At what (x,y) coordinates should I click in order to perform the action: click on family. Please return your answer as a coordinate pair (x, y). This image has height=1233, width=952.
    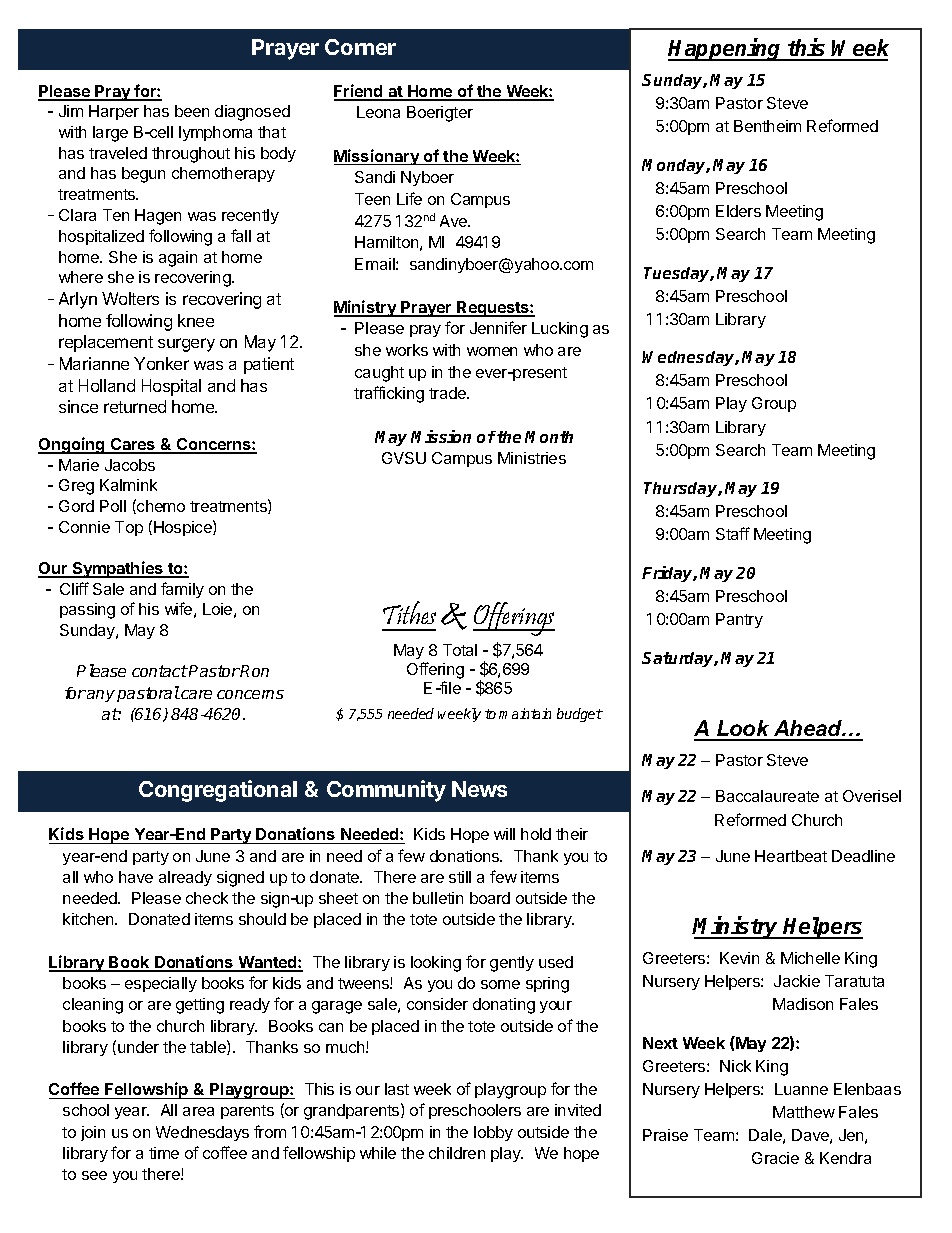
    Looking at the image, I should click on (182, 590).
